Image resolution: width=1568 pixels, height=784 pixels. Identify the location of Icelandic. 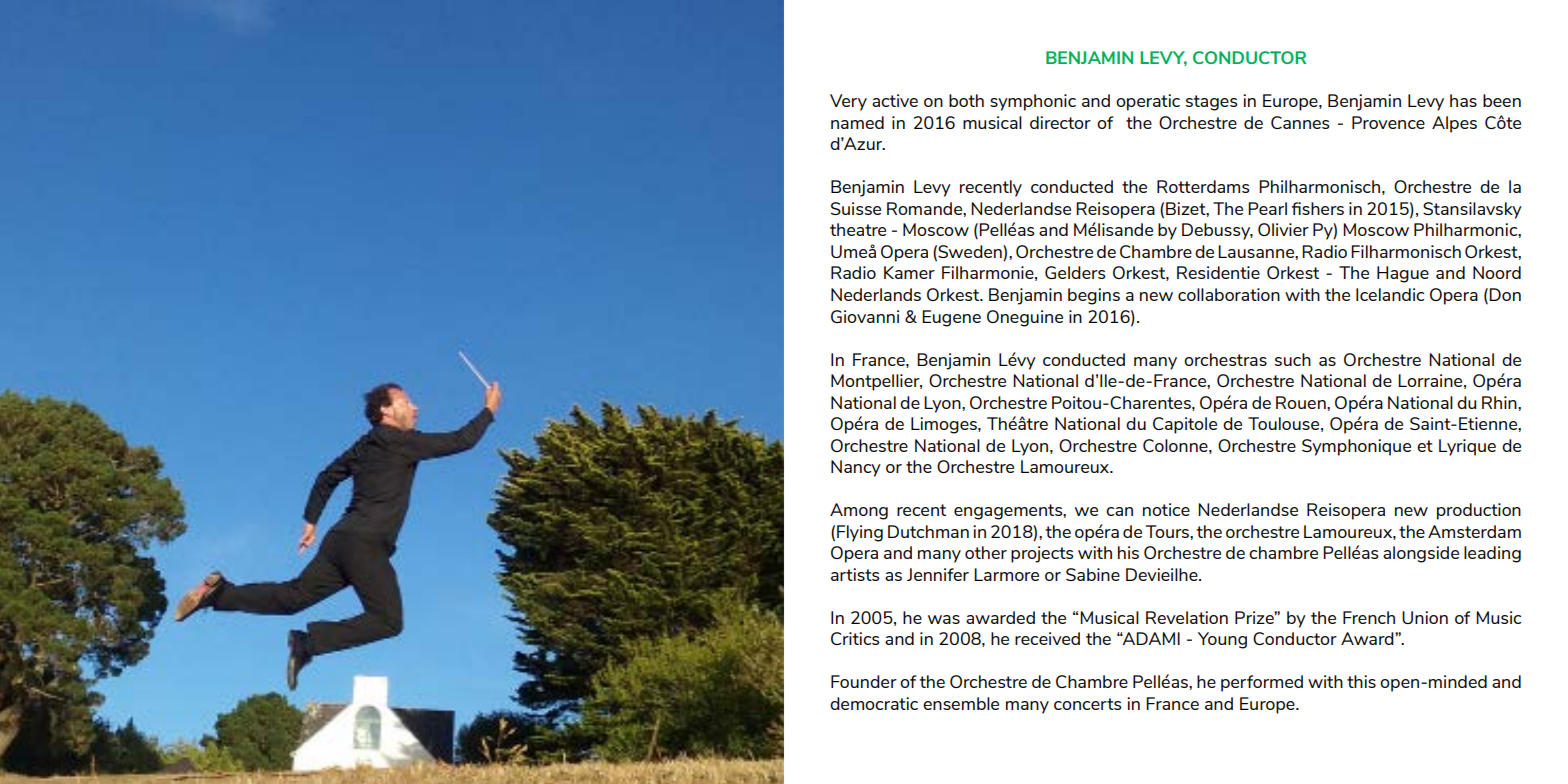
(1390, 294).
